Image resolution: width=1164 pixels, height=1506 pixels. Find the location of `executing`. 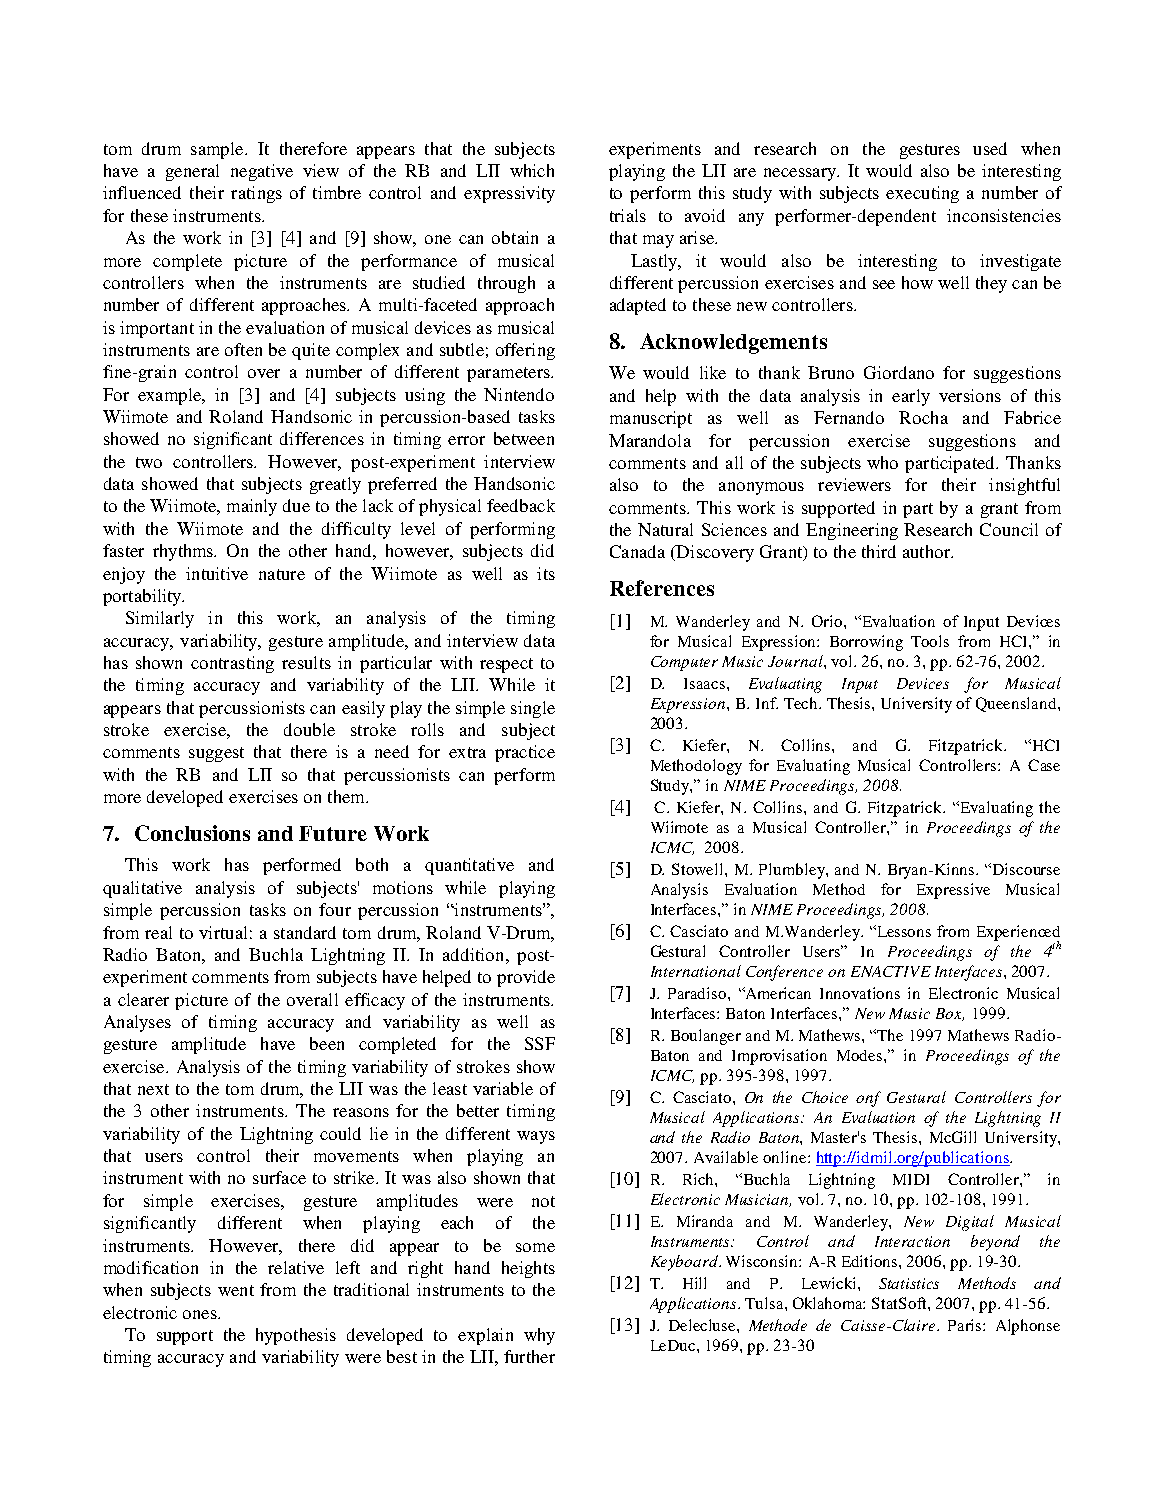

executing is located at coordinates (922, 194).
